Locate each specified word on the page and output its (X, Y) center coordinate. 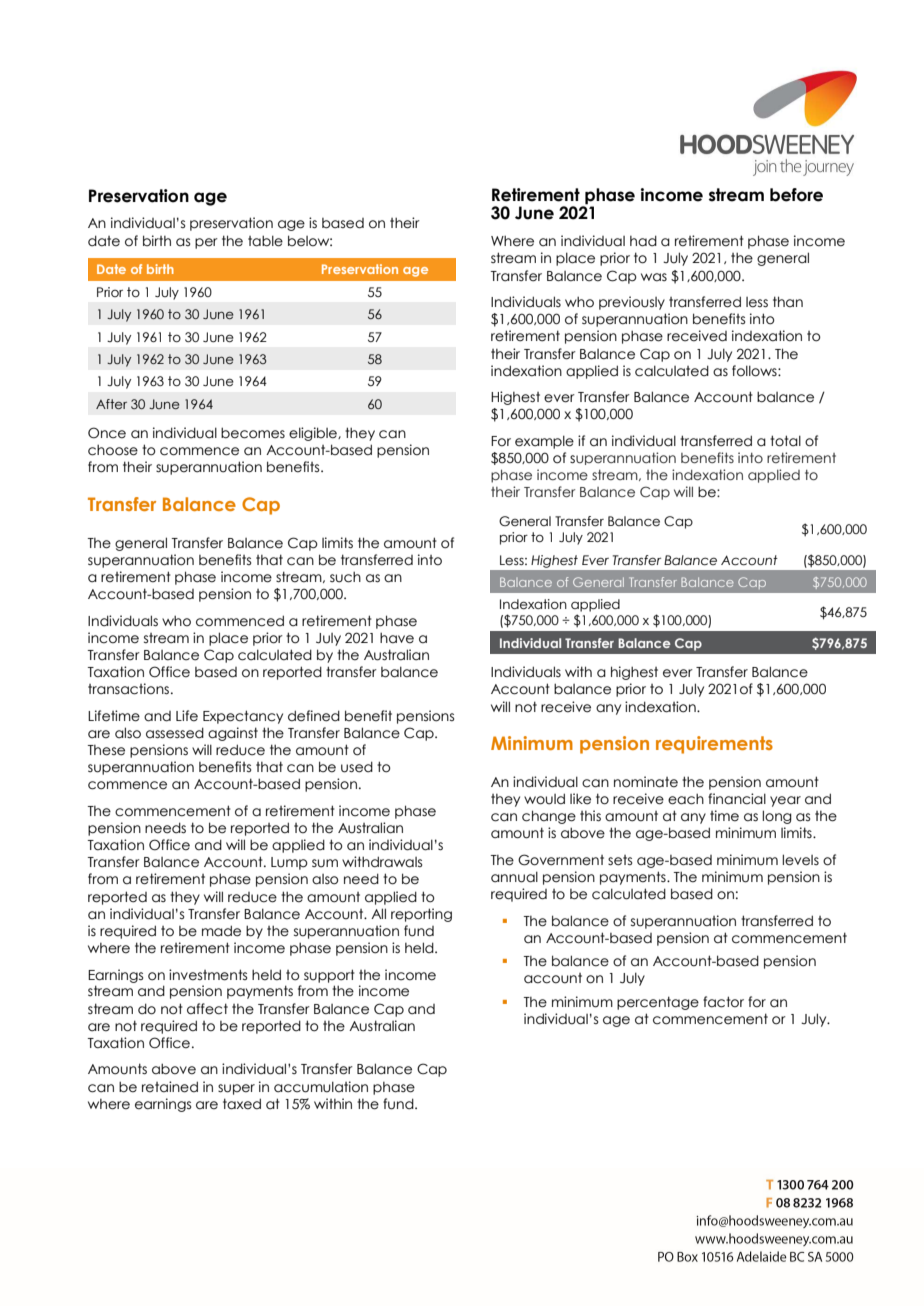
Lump (289, 863)
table (265, 241)
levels (800, 860)
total (785, 441)
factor (723, 1002)
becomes (253, 433)
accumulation (321, 1087)
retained (170, 1087)
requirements (714, 745)
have (397, 638)
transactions (130, 689)
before (796, 195)
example (544, 442)
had (643, 241)
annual (514, 877)
